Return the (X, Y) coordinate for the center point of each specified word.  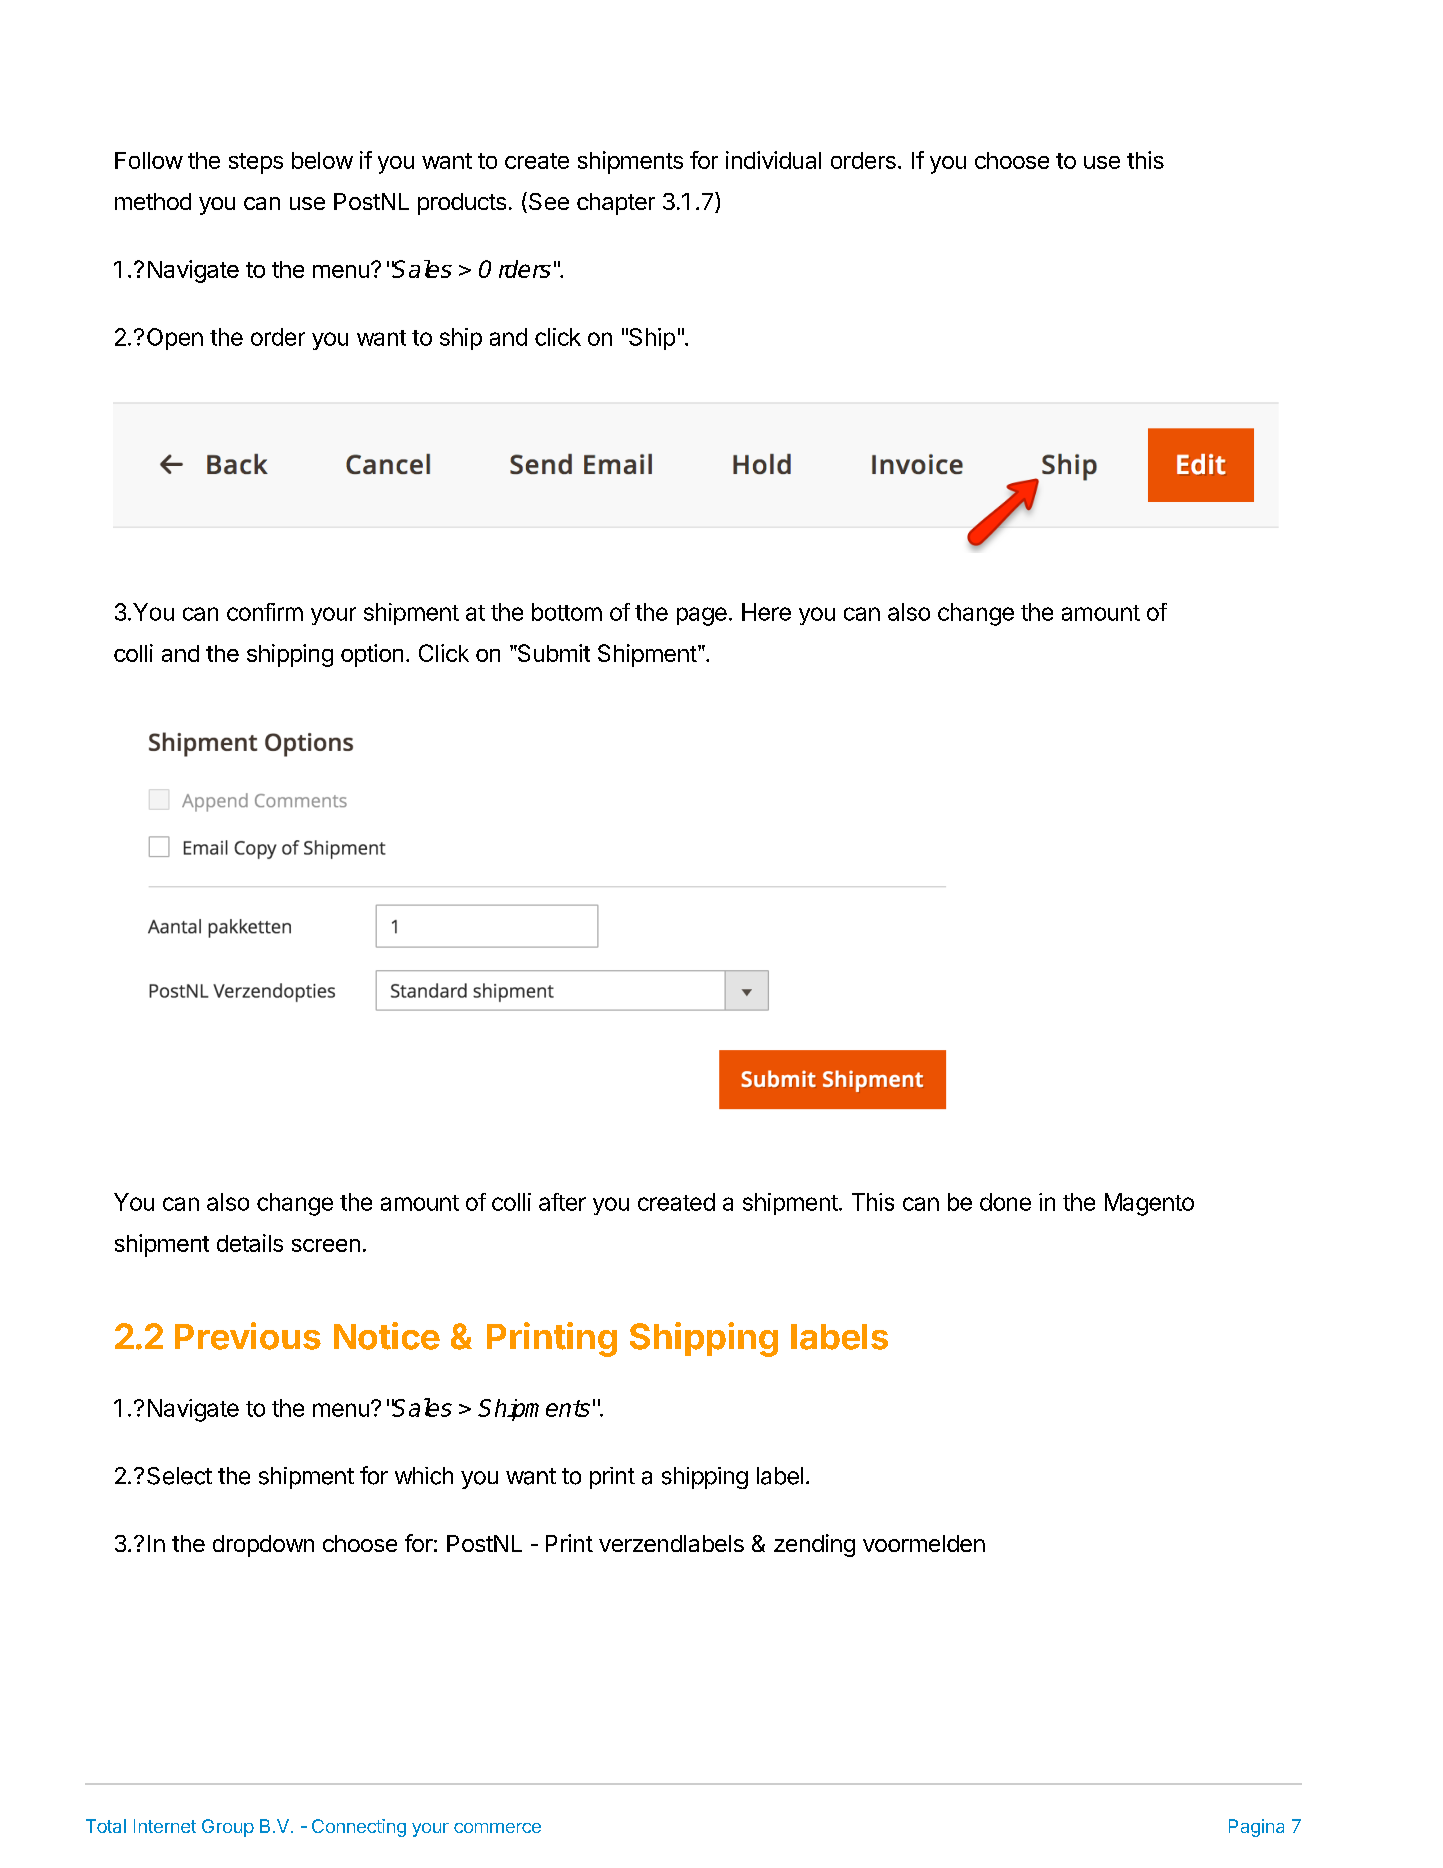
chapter (616, 204)
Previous (248, 1336)
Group (228, 1828)
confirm (265, 612)
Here (766, 612)
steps (256, 163)
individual (773, 160)
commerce (497, 1828)
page (702, 616)
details (250, 1243)
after (562, 1202)
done (1005, 1202)
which (424, 1476)
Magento (1149, 1204)
